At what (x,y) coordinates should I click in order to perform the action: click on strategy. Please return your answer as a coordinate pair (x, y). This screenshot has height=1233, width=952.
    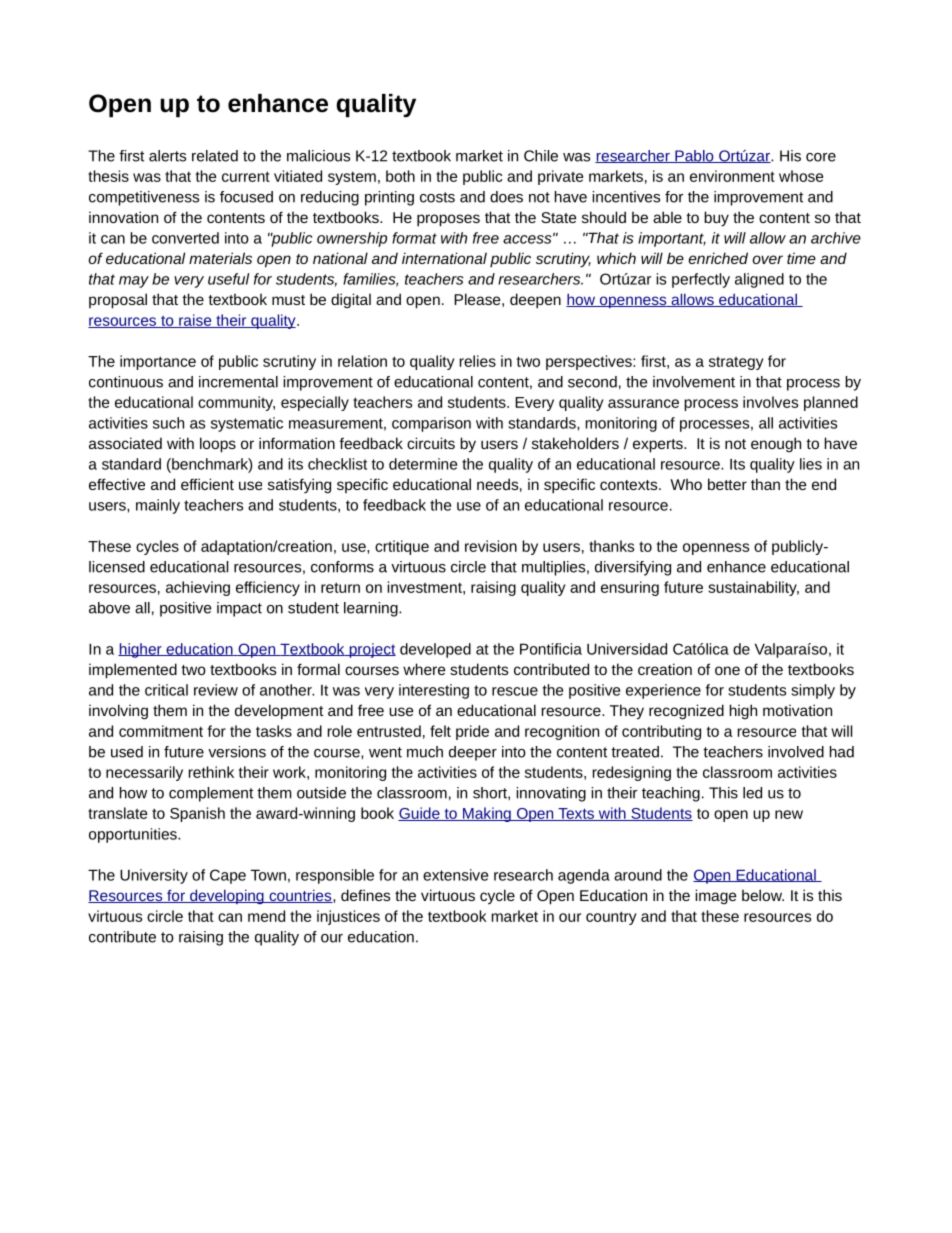
    Looking at the image, I should click on (736, 363).
